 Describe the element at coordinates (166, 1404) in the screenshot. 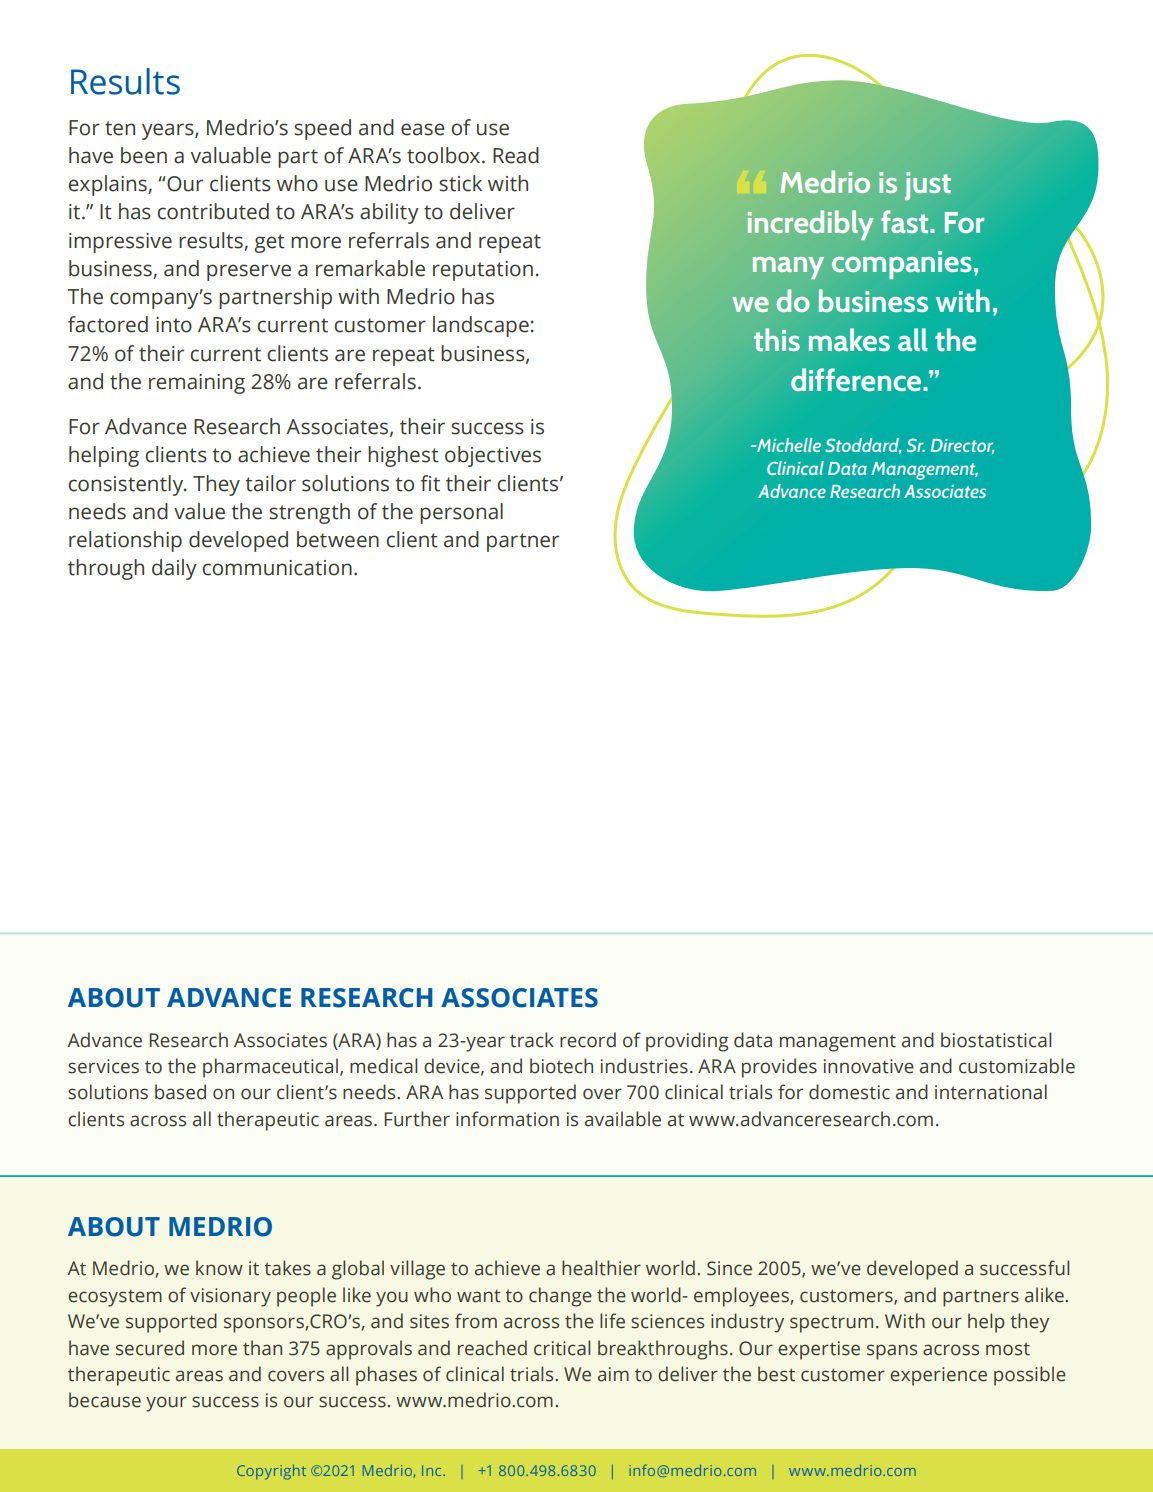

I see `your` at that location.
